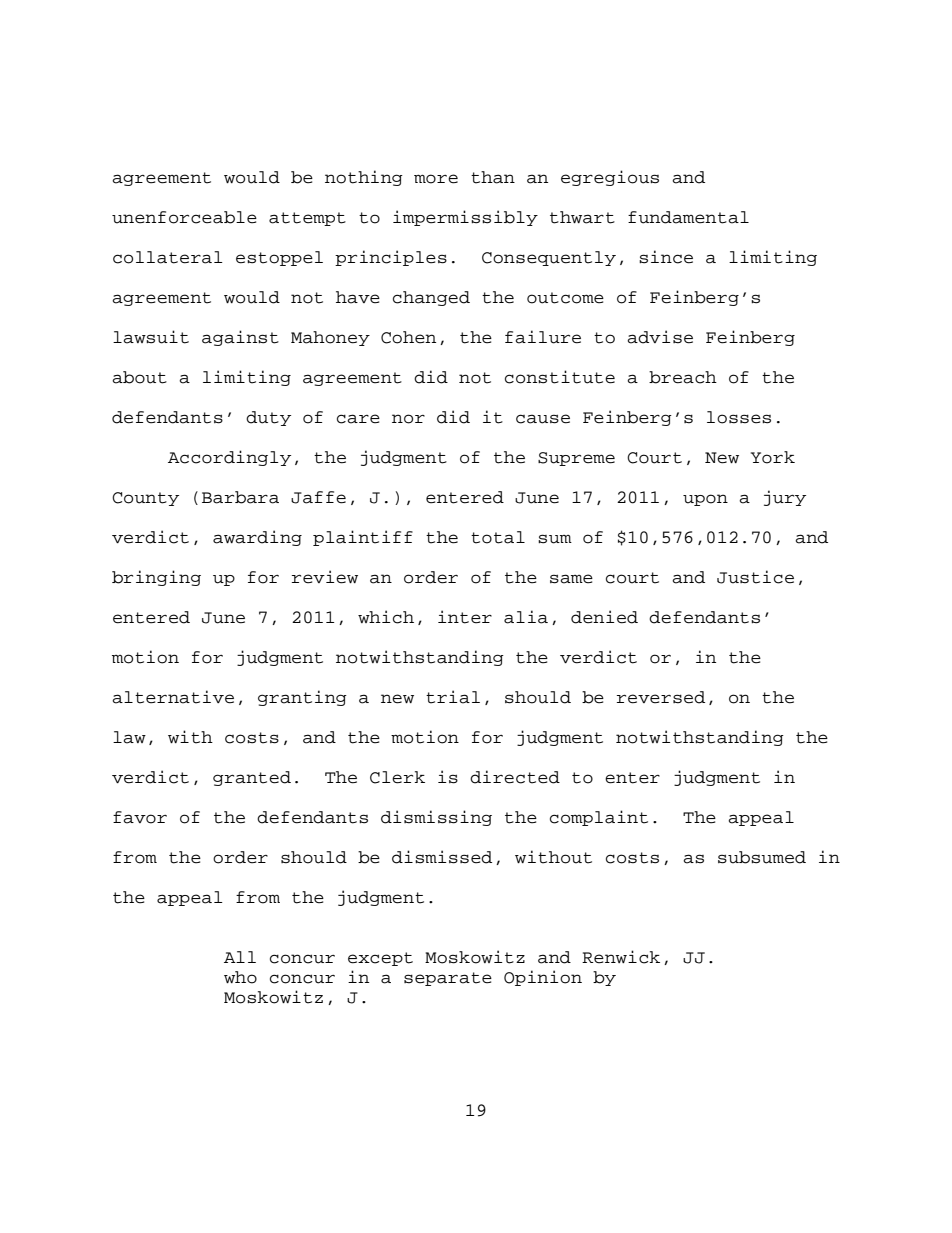  What do you see at coordinates (408, 419) in the image?
I see `nor` at bounding box center [408, 419].
